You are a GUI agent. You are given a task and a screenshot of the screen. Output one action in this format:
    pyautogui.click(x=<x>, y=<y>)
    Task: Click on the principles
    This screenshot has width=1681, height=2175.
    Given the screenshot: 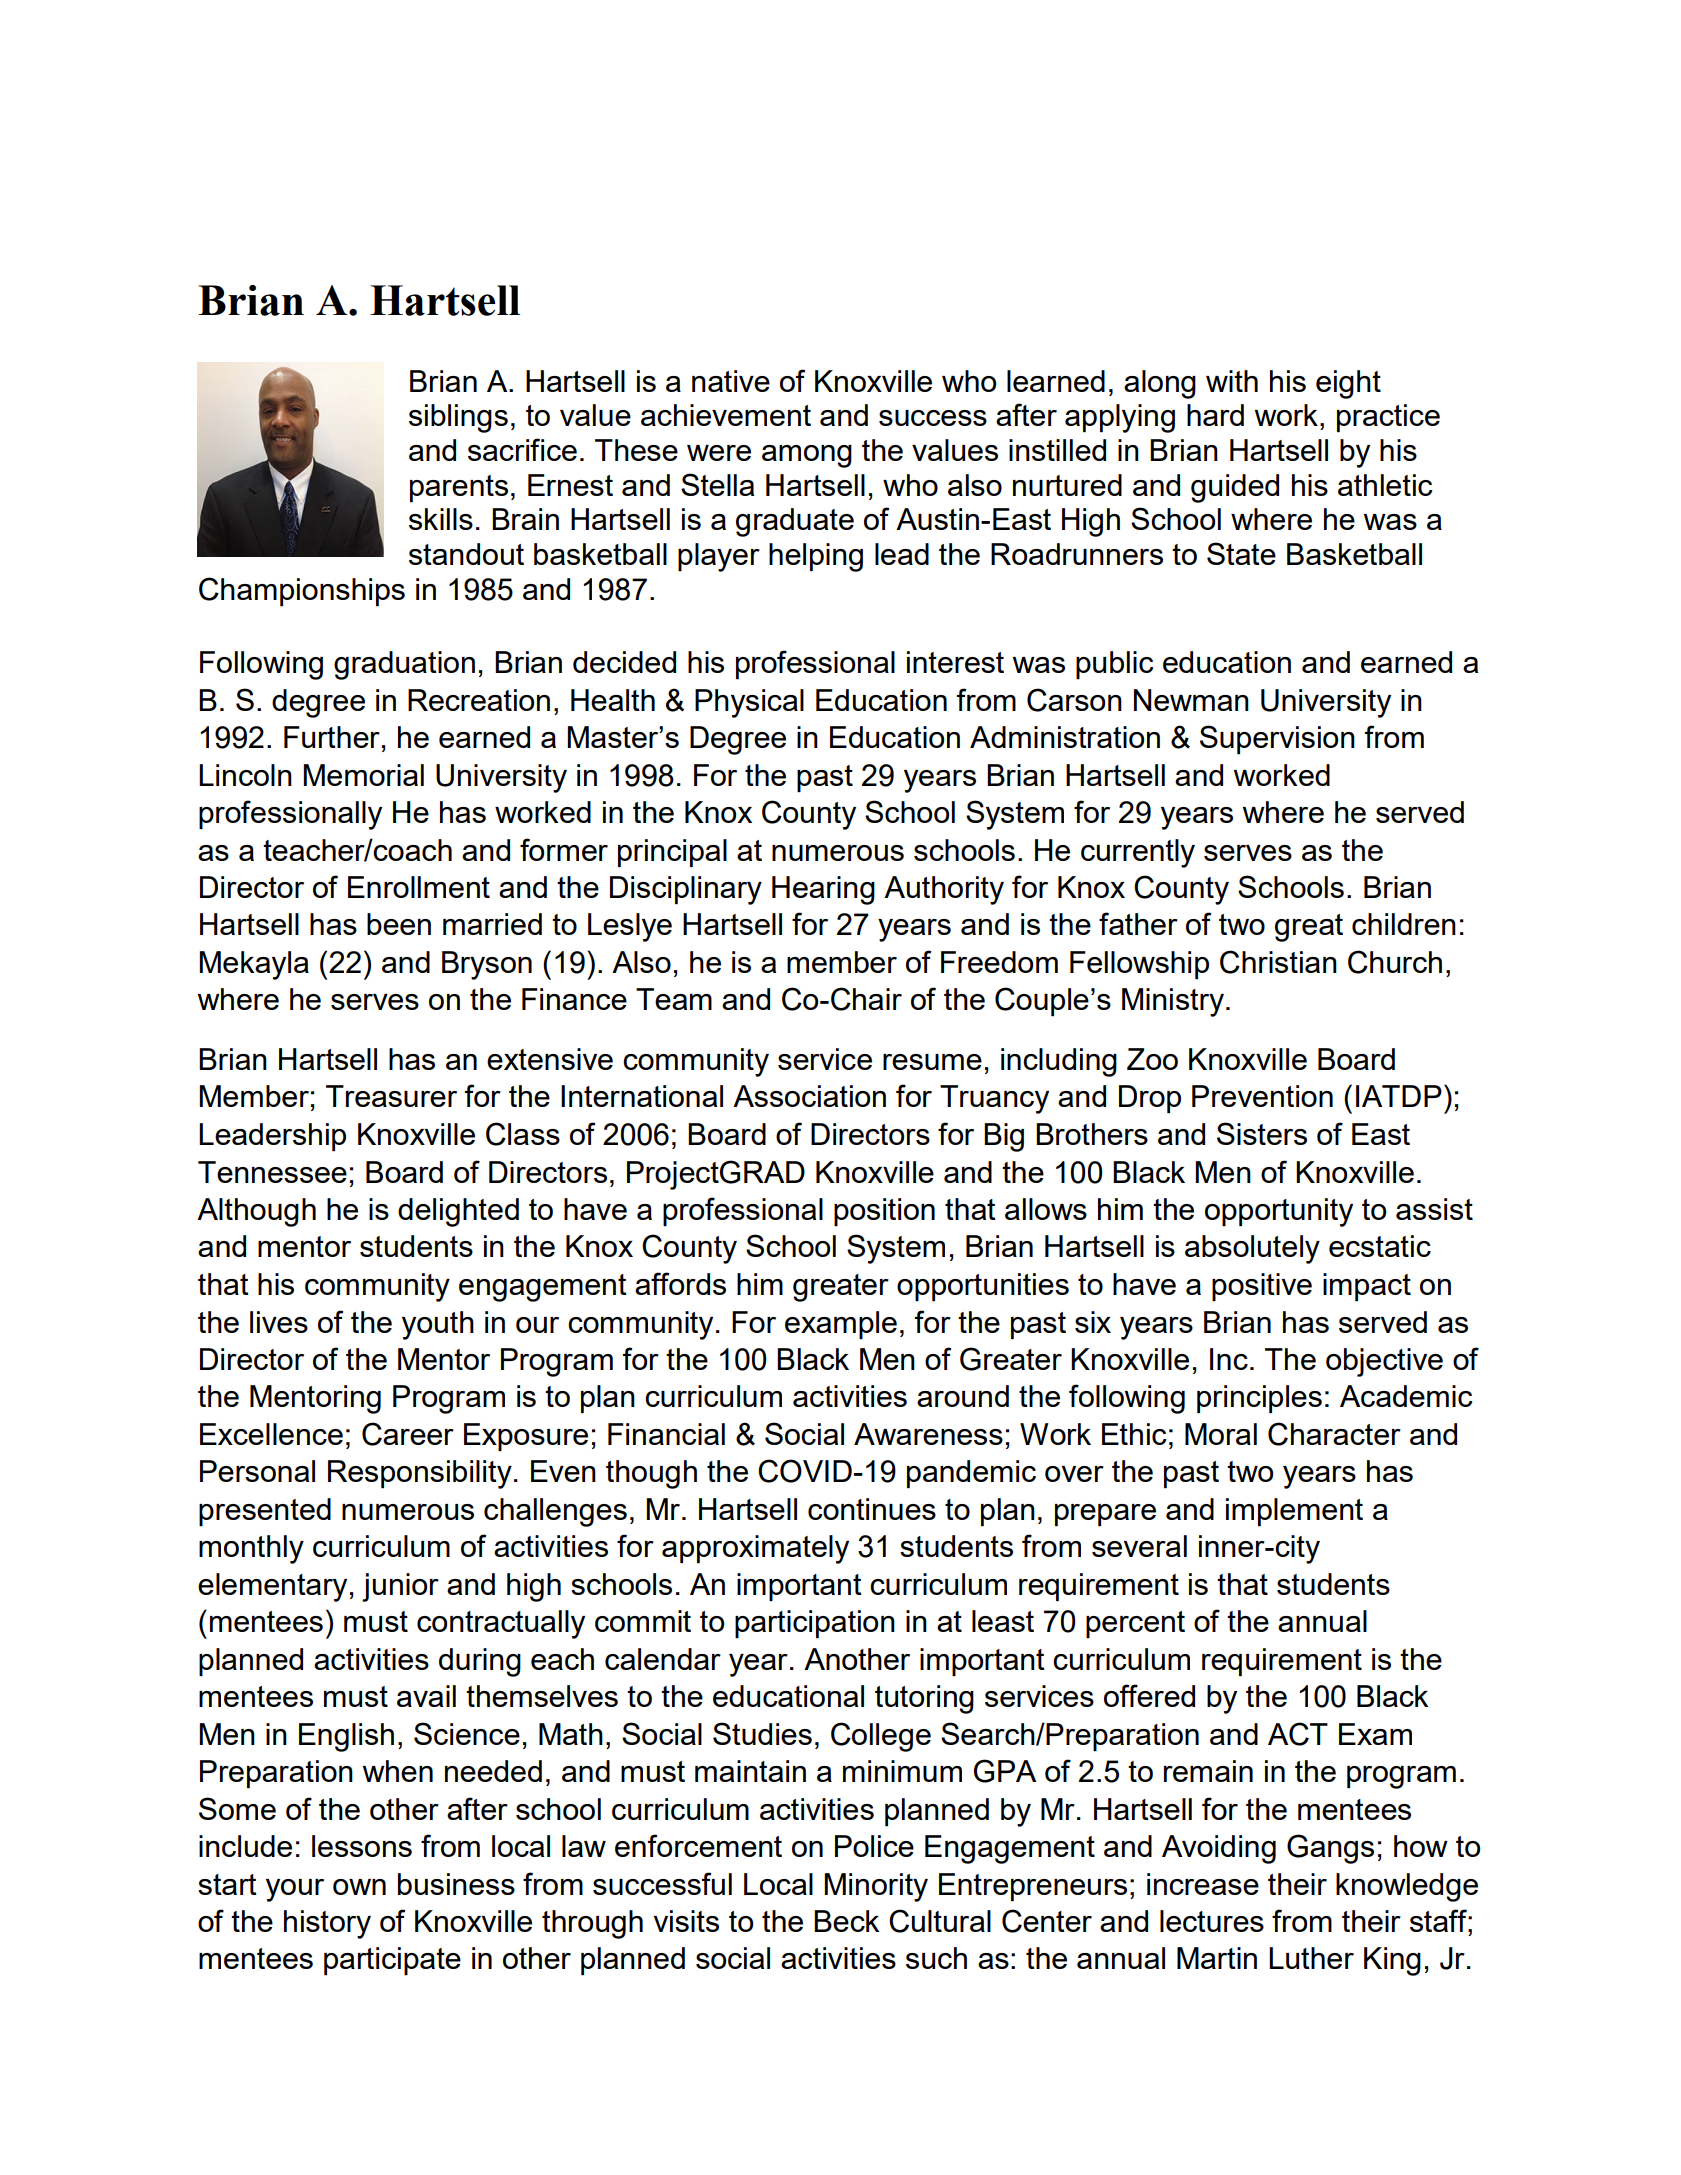 What is the action you would take?
    pyautogui.click(x=1259, y=1399)
